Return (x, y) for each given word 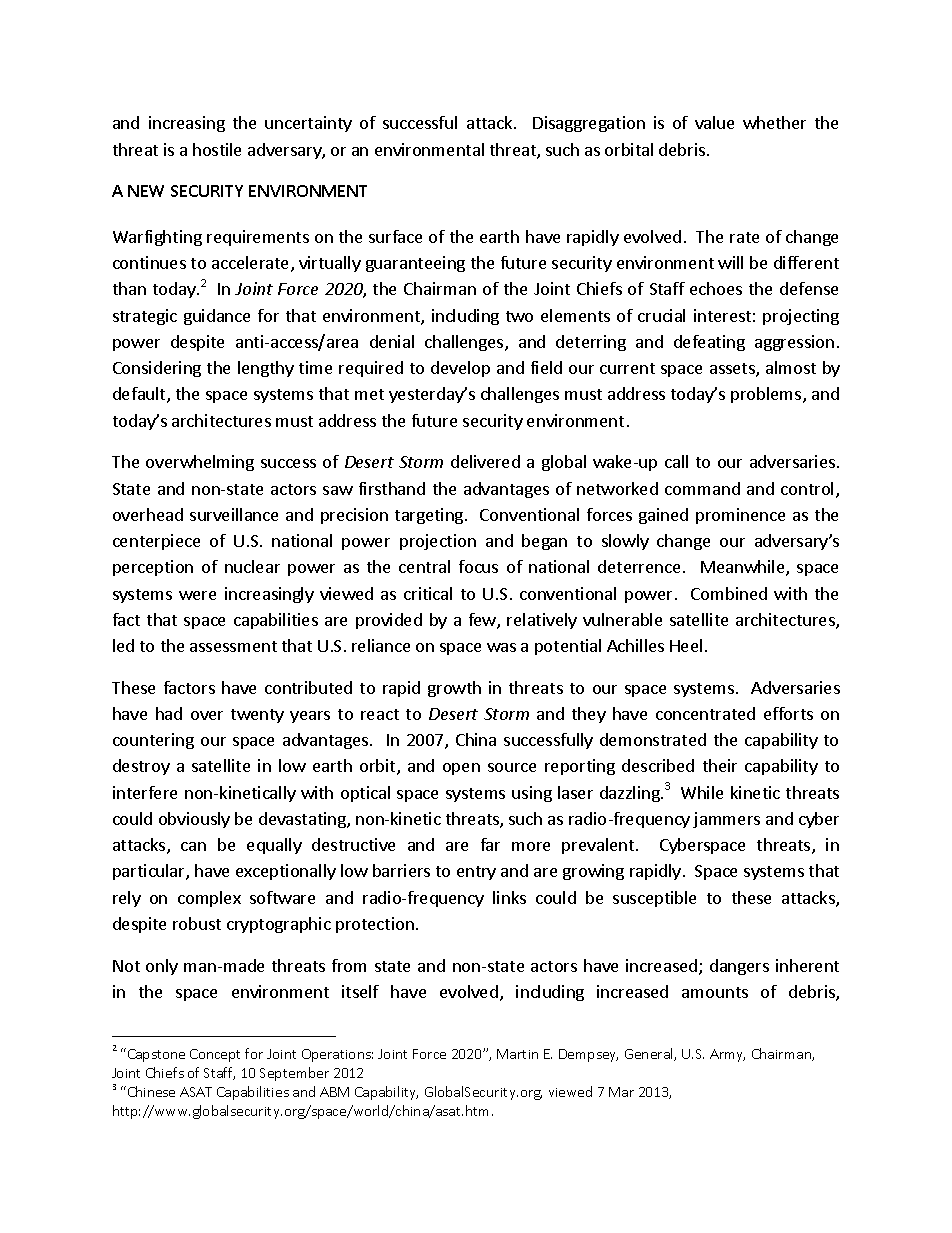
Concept (215, 1055)
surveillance (234, 514)
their (720, 765)
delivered (485, 461)
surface (395, 236)
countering (153, 741)
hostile (217, 149)
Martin (517, 1054)
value (714, 122)
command (702, 488)
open (461, 769)
